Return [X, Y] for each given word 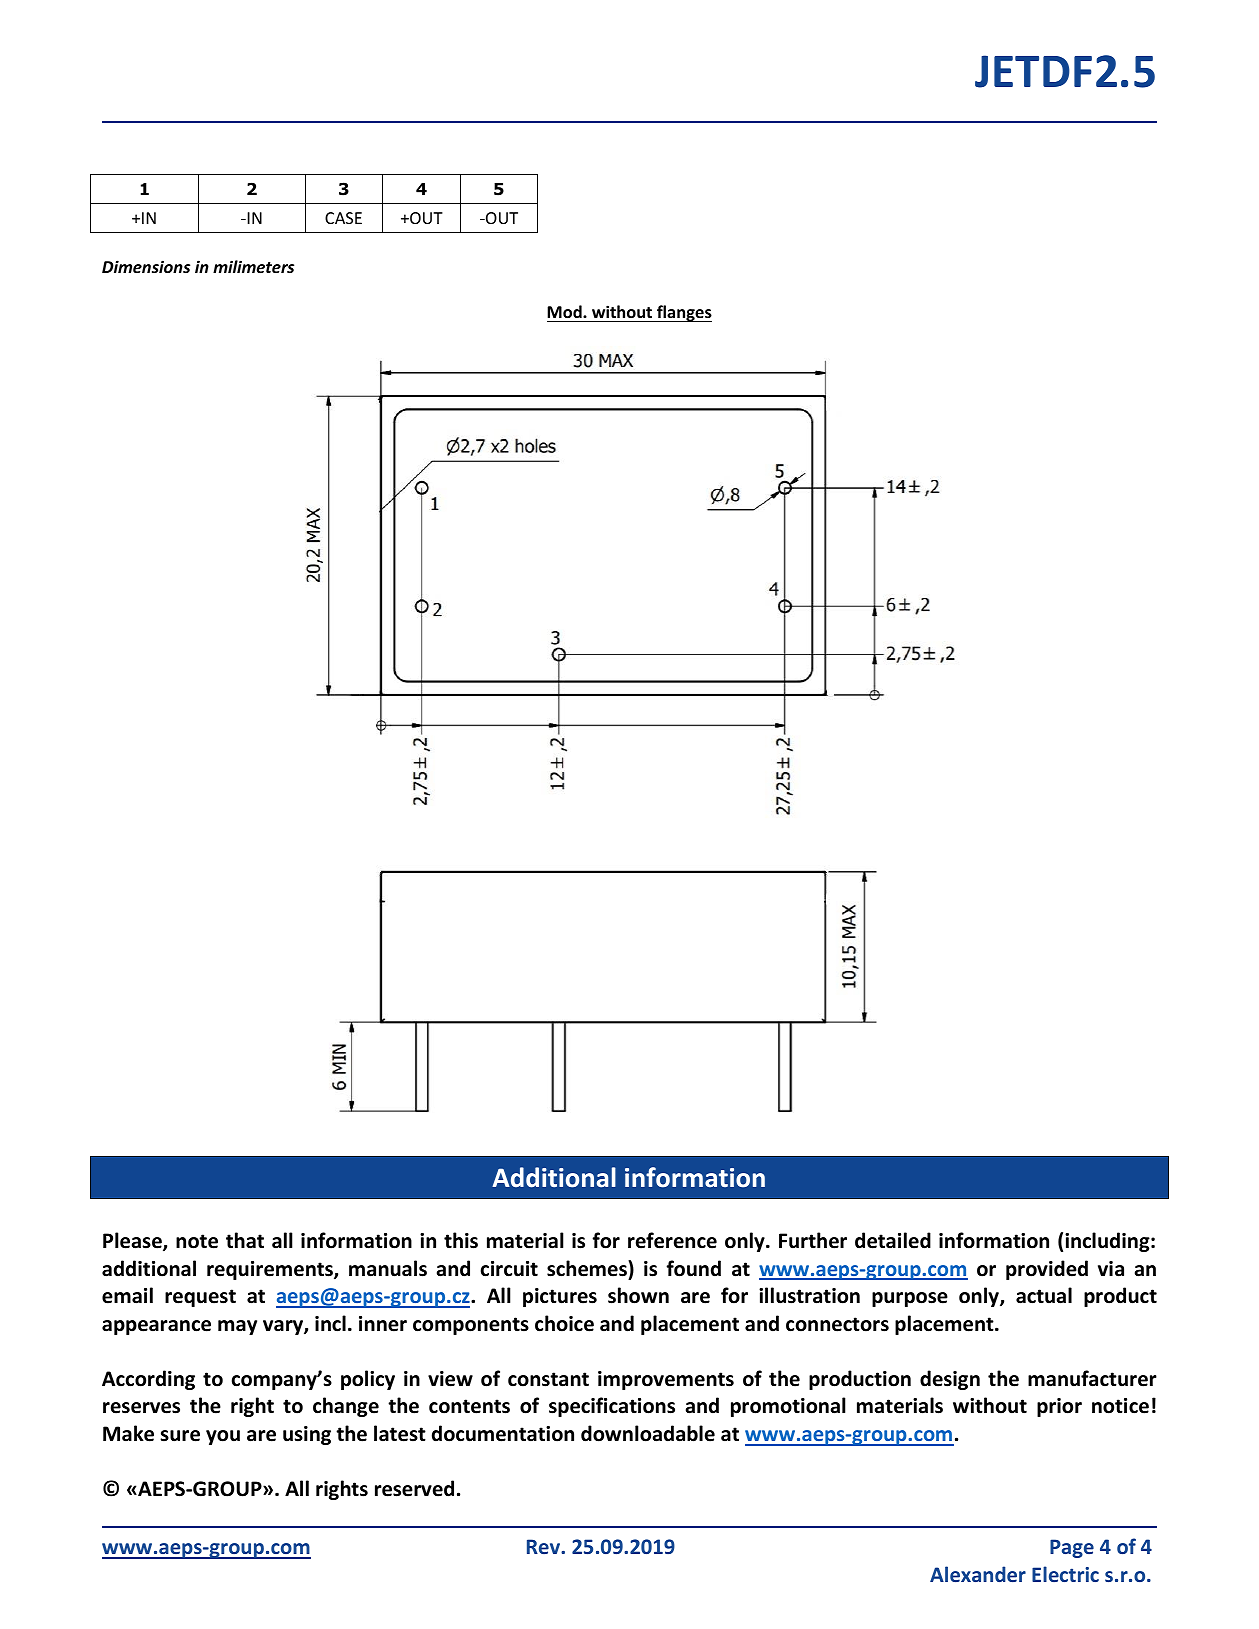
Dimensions [146, 267]
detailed [893, 1240]
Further [813, 1240]
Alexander [978, 1574]
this [461, 1240]
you [223, 1437]
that [245, 1240]
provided [1047, 1270]
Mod [565, 312]
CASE [343, 218]
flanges [683, 313]
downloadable [648, 1433]
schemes [588, 1268]
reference [672, 1240]
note [197, 1241]
